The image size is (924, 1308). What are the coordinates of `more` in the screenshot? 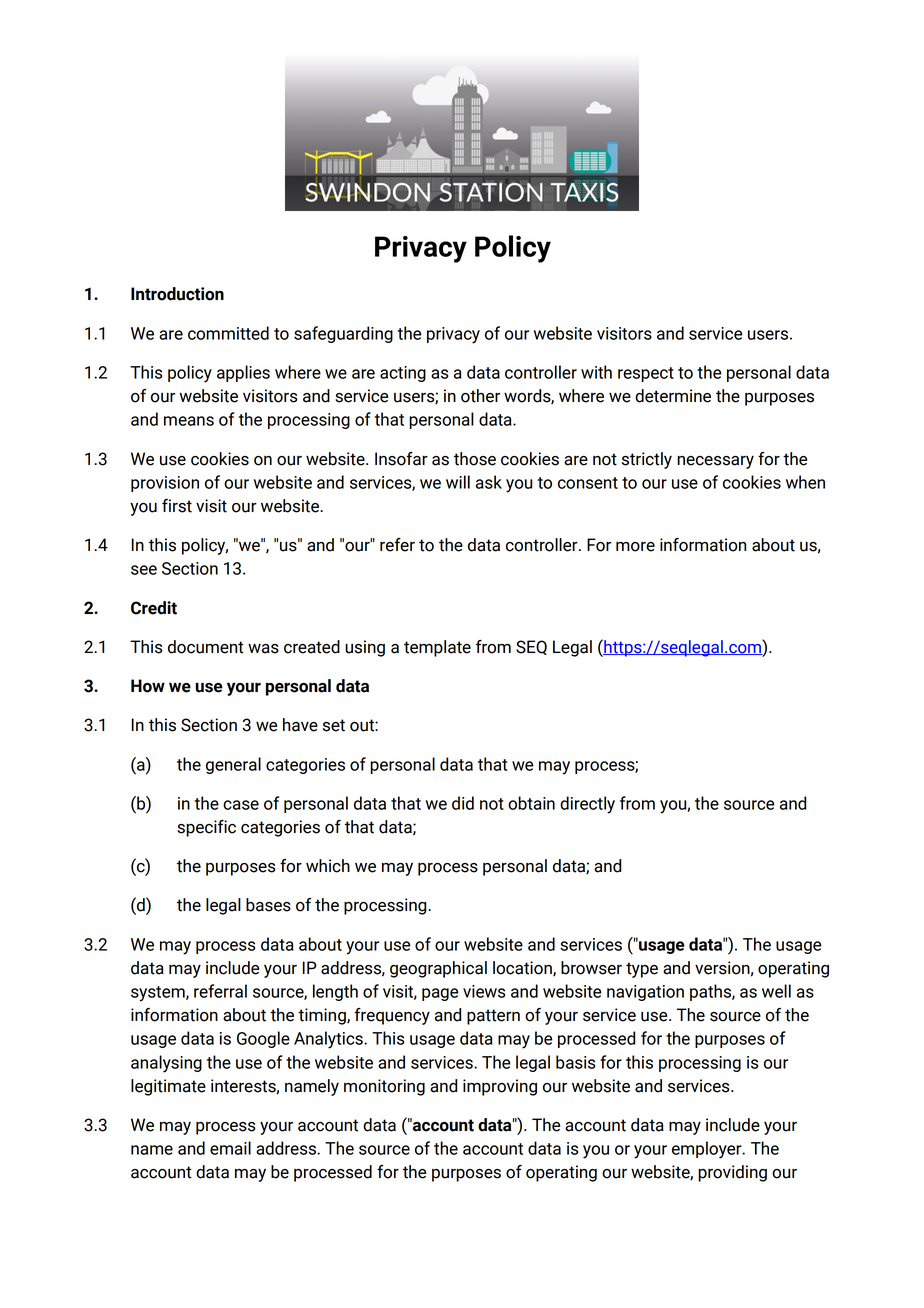 It's located at (635, 547).
